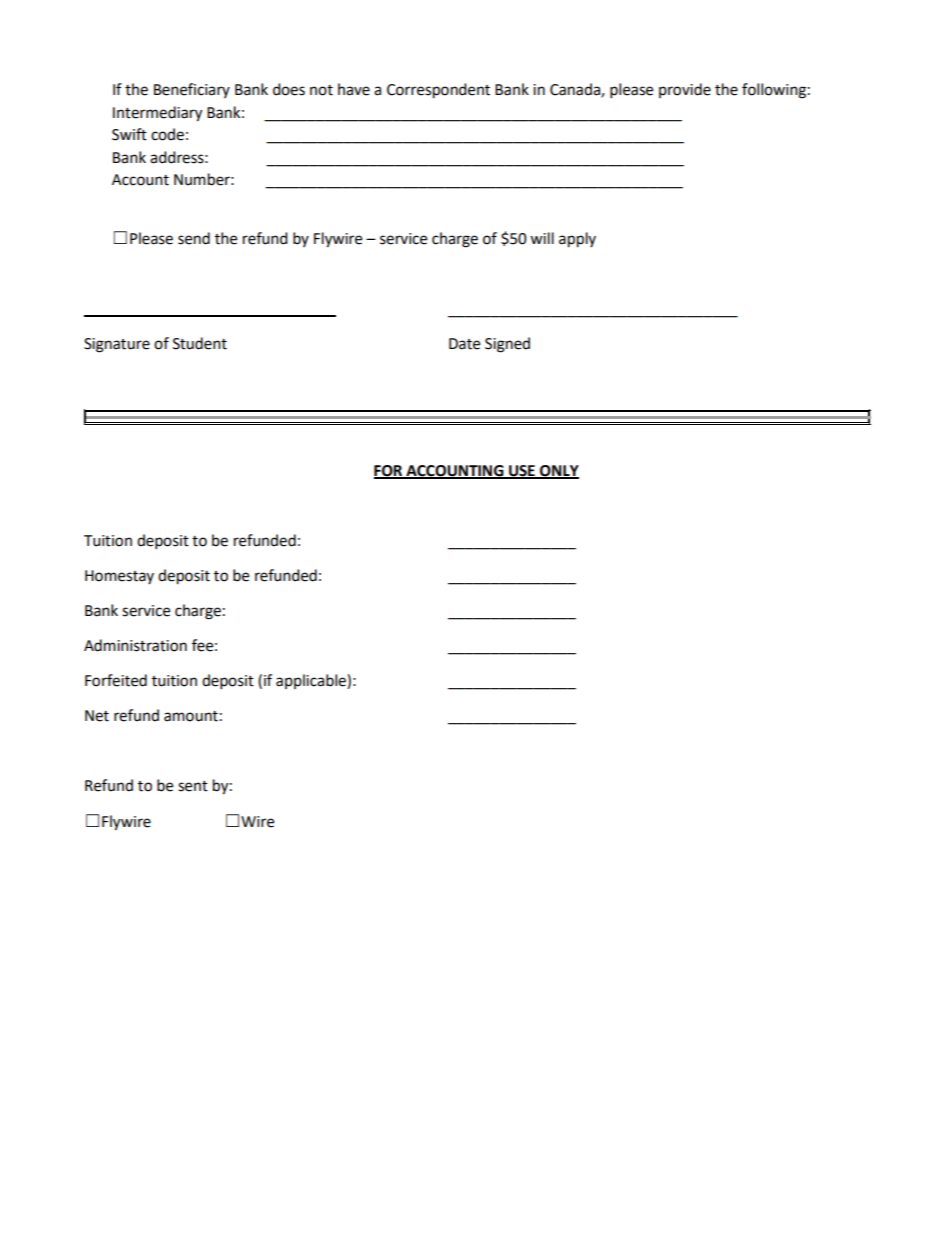 The image size is (952, 1233). I want to click on Forfeited, so click(116, 680).
